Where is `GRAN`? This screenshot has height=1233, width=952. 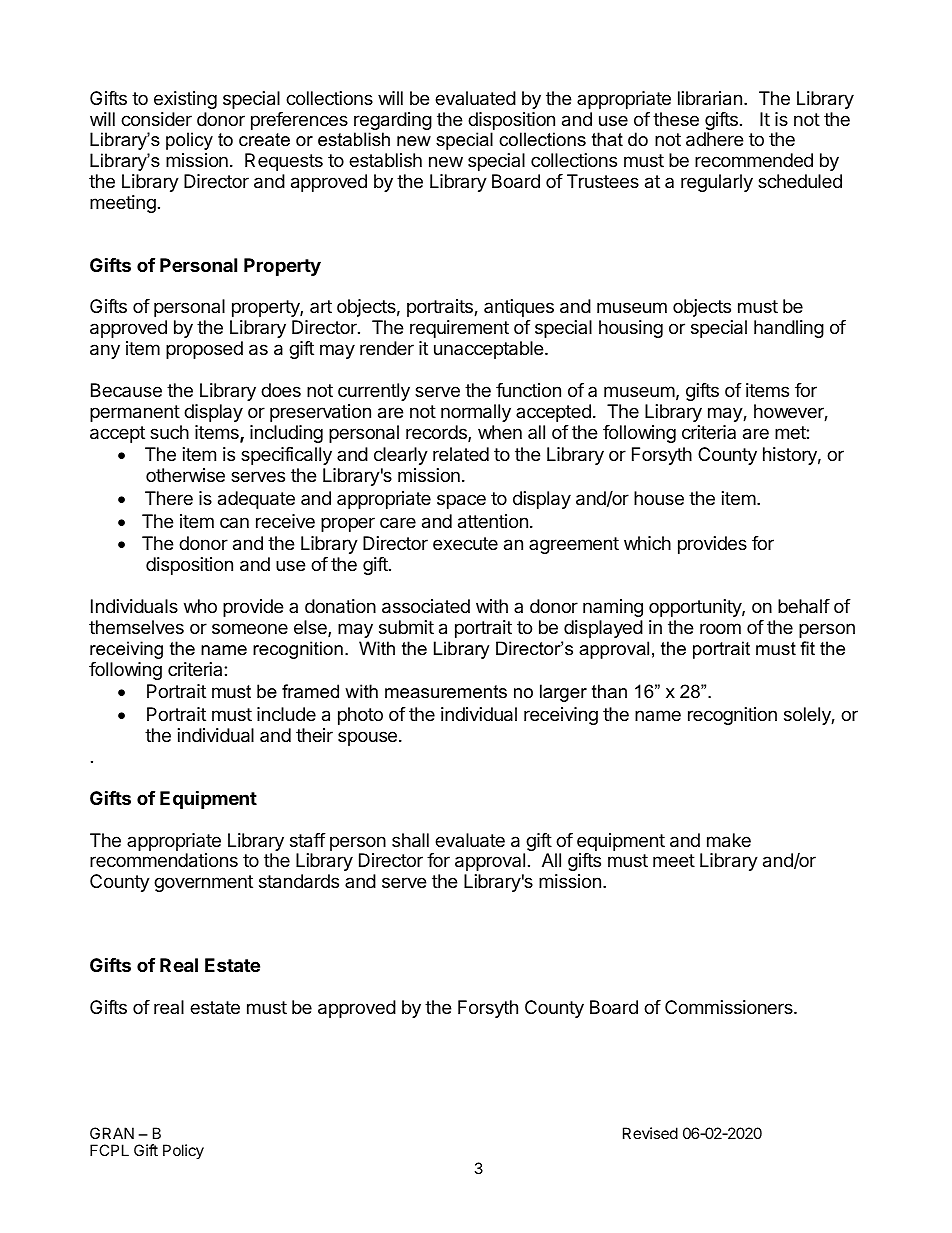 GRAN is located at coordinates (112, 1133).
